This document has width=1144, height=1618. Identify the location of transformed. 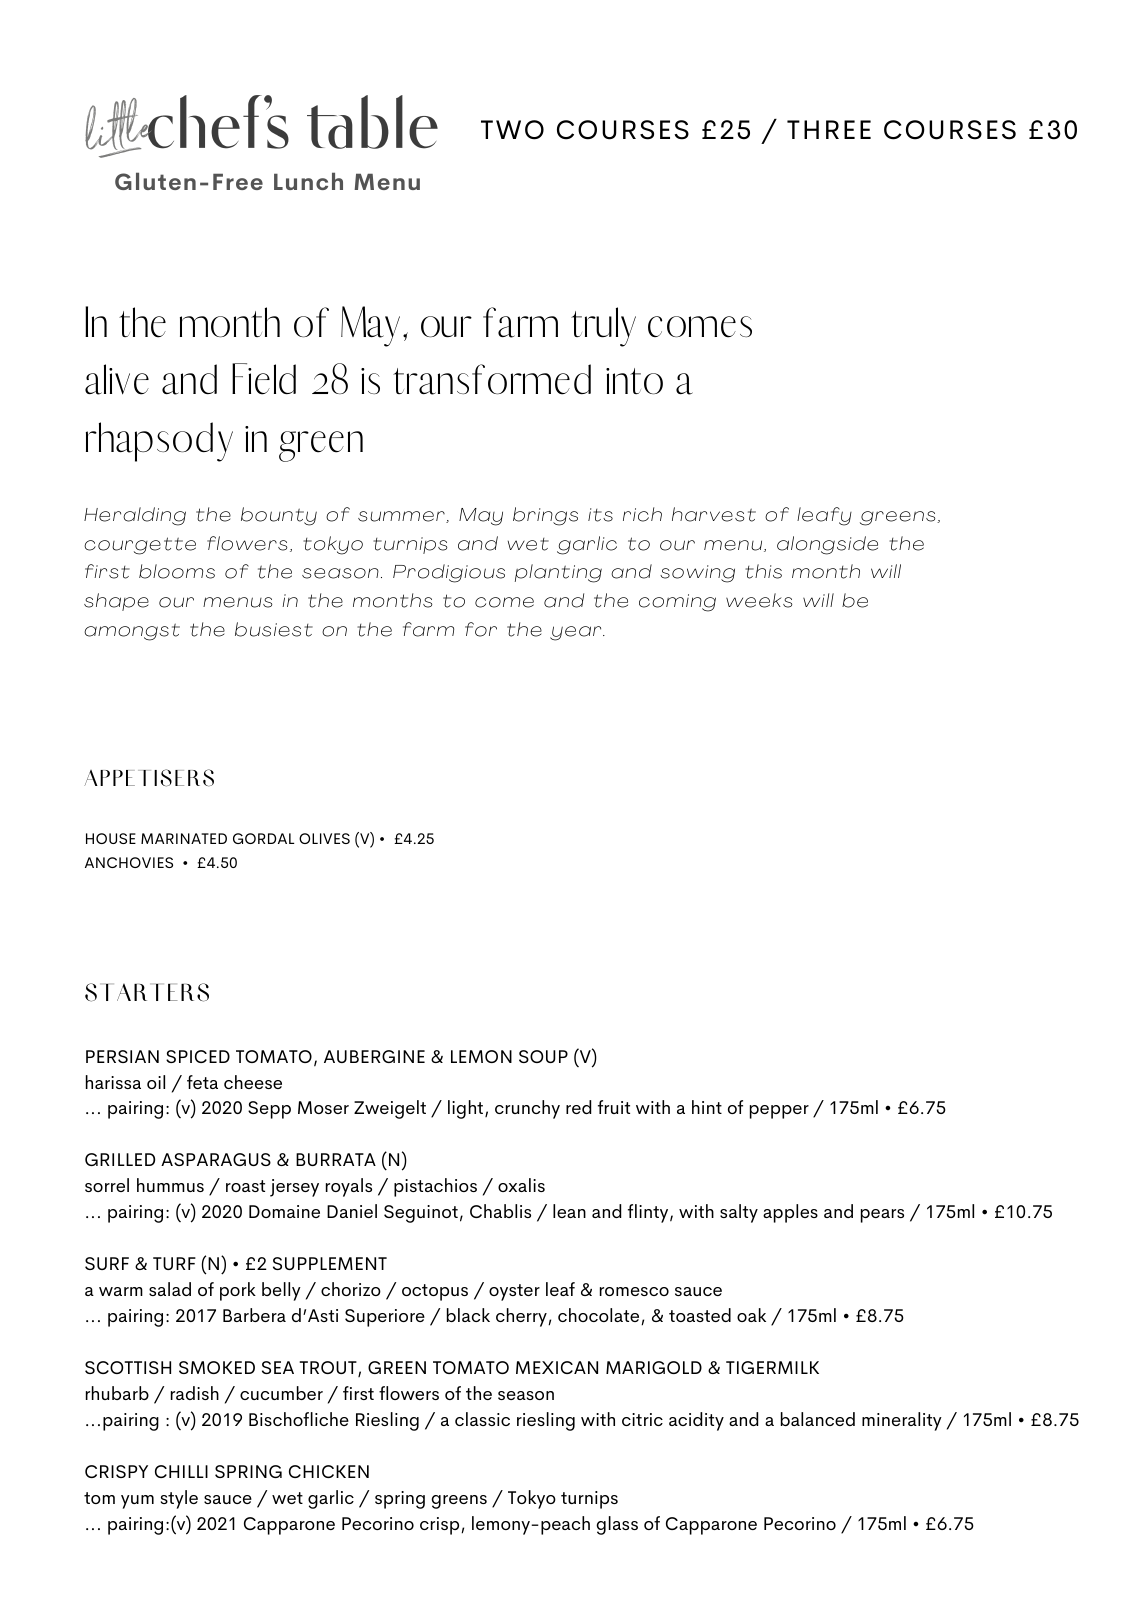
(492, 379).
